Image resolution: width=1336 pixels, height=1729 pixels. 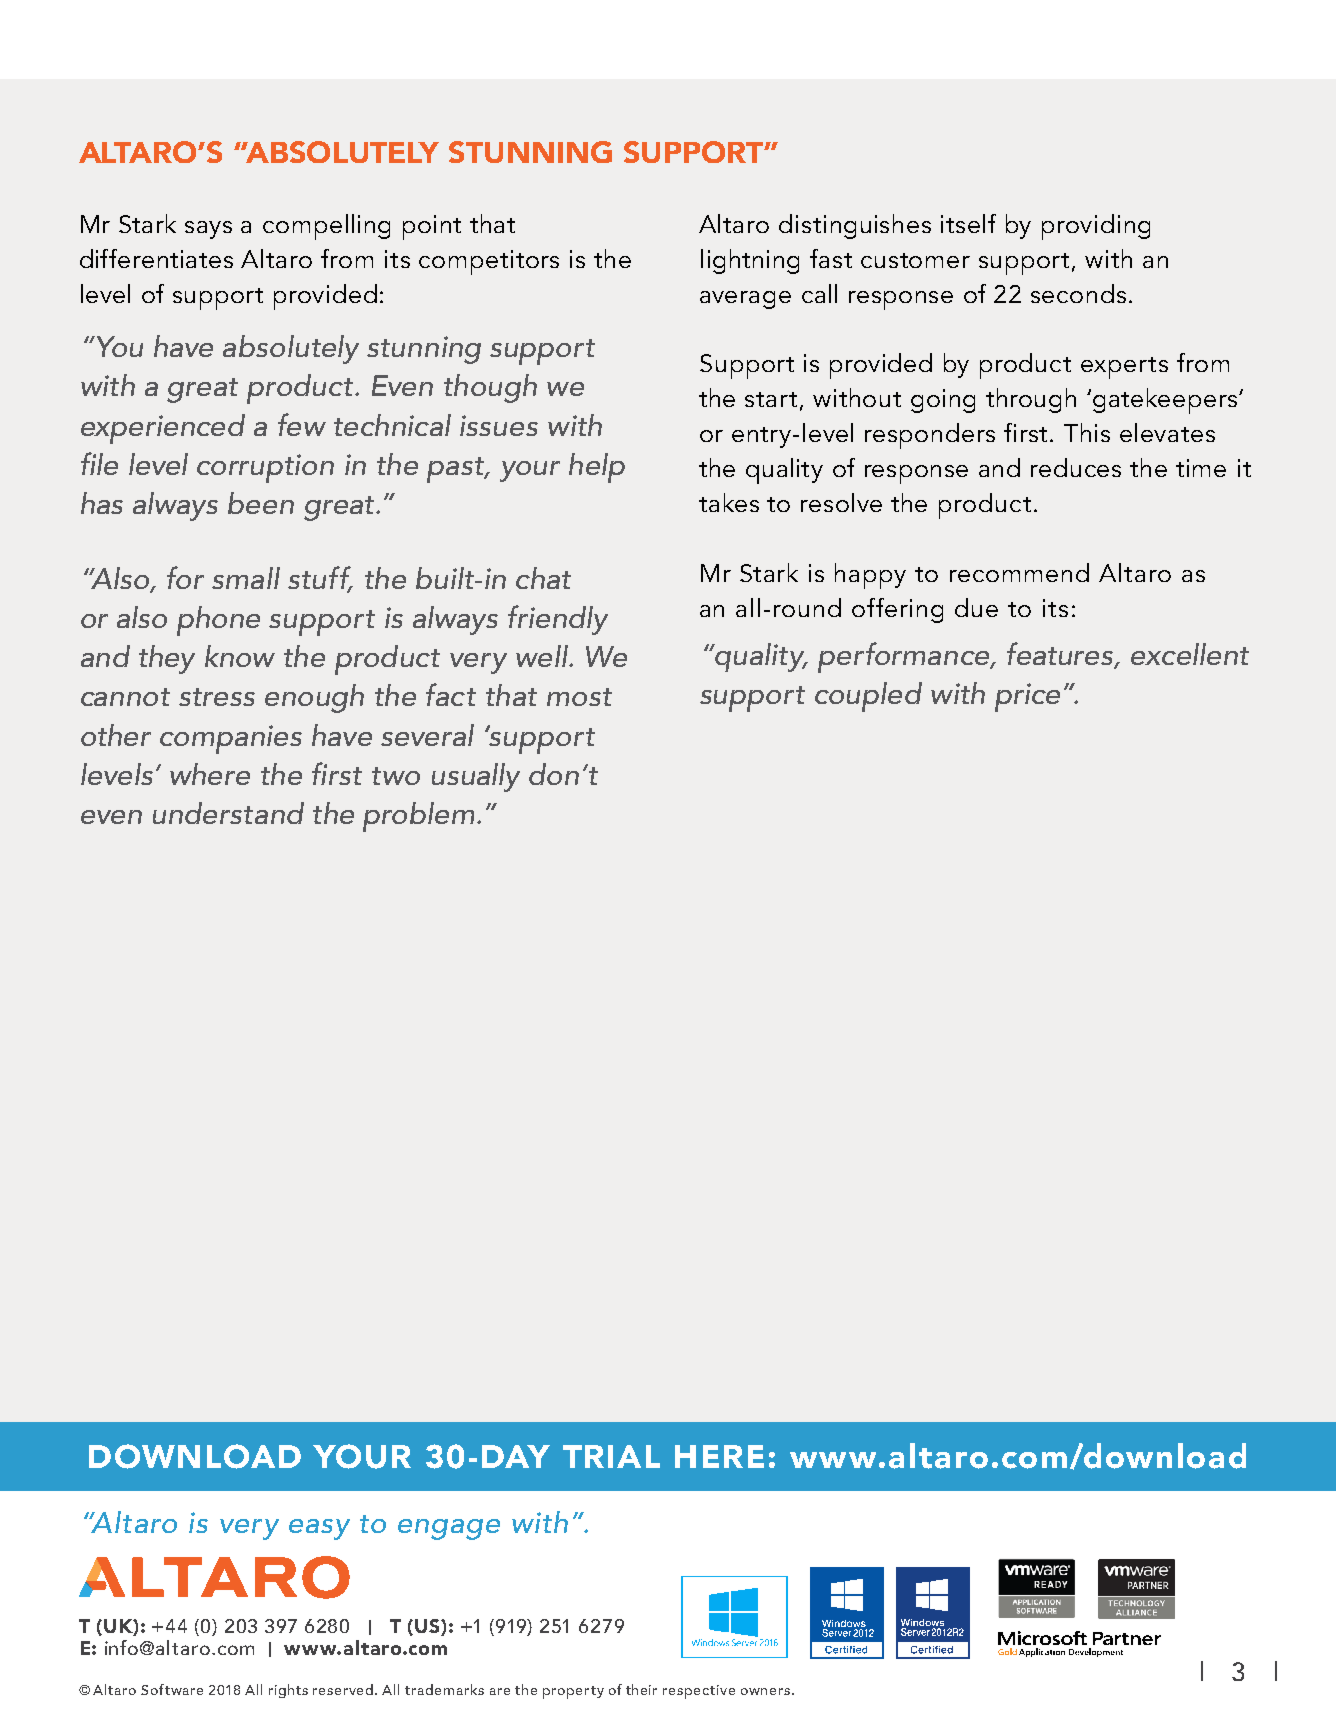 What do you see at coordinates (868, 697) in the document?
I see `coupled` at bounding box center [868, 697].
